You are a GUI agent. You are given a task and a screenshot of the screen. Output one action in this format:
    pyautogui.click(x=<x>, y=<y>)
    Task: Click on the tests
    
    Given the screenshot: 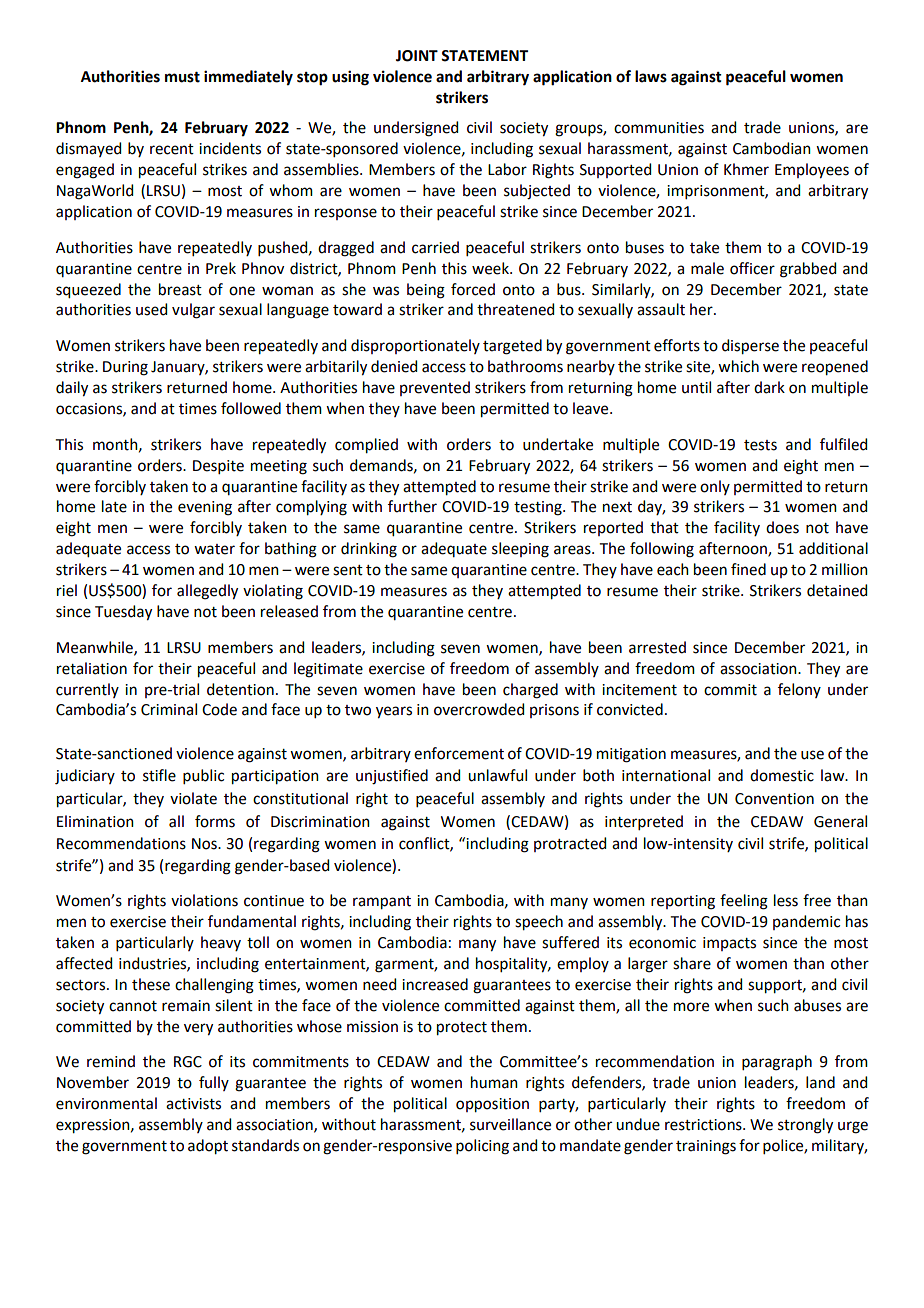 What is the action you would take?
    pyautogui.click(x=760, y=445)
